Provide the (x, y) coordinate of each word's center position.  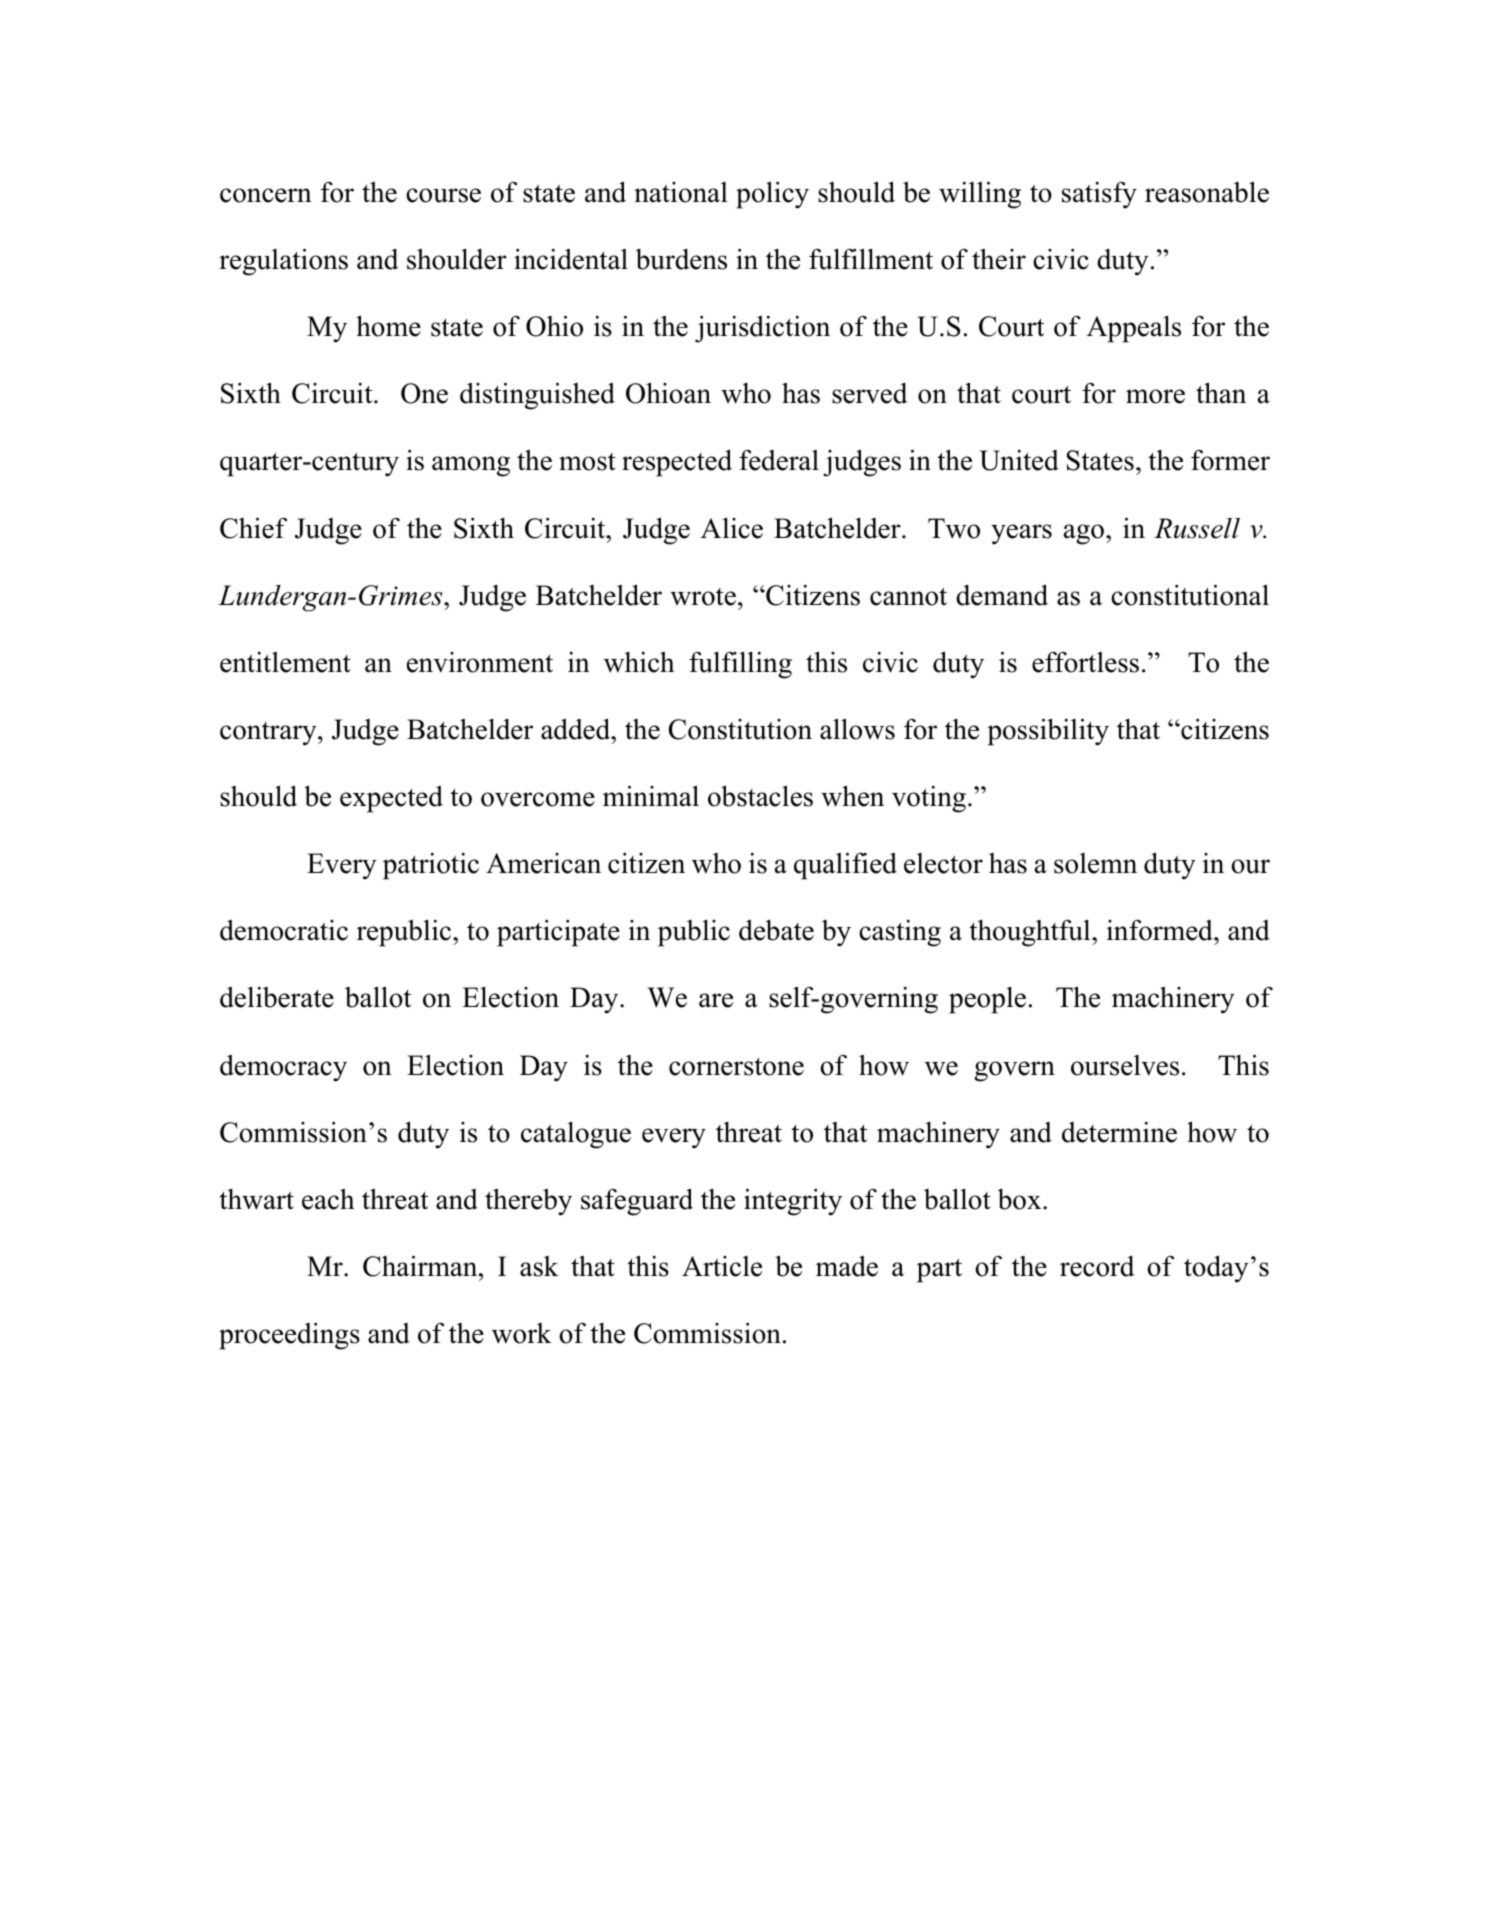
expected (391, 799)
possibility (1048, 732)
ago (1084, 534)
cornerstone (736, 1067)
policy (772, 195)
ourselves (1125, 1065)
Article (722, 1266)
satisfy (1099, 195)
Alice (732, 528)
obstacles (760, 796)
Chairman (421, 1266)
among (471, 466)
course (443, 195)
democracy (283, 1068)
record (1097, 1266)
